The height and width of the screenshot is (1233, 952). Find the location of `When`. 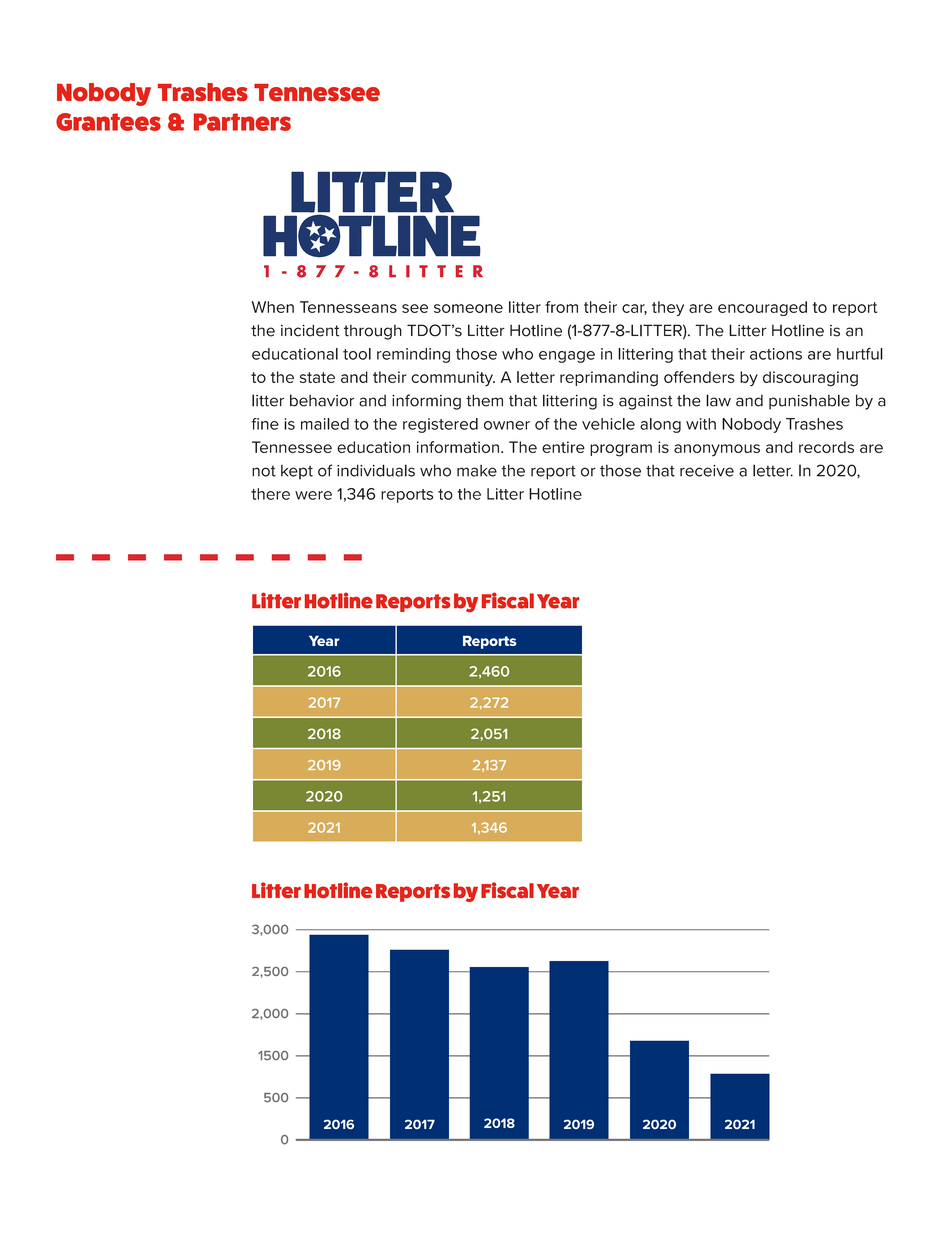

When is located at coordinates (273, 307).
